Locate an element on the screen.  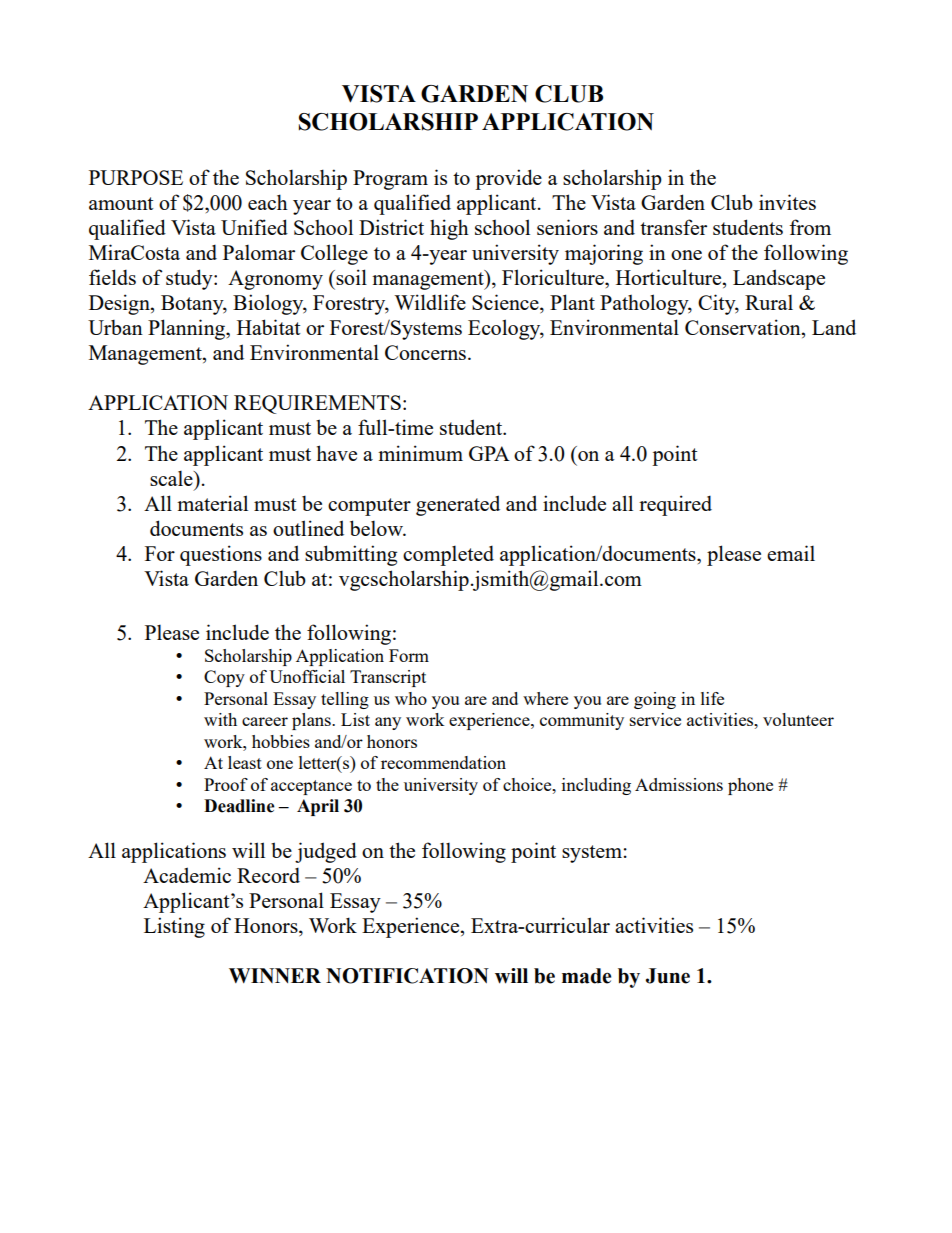
high is located at coordinates (449, 229).
